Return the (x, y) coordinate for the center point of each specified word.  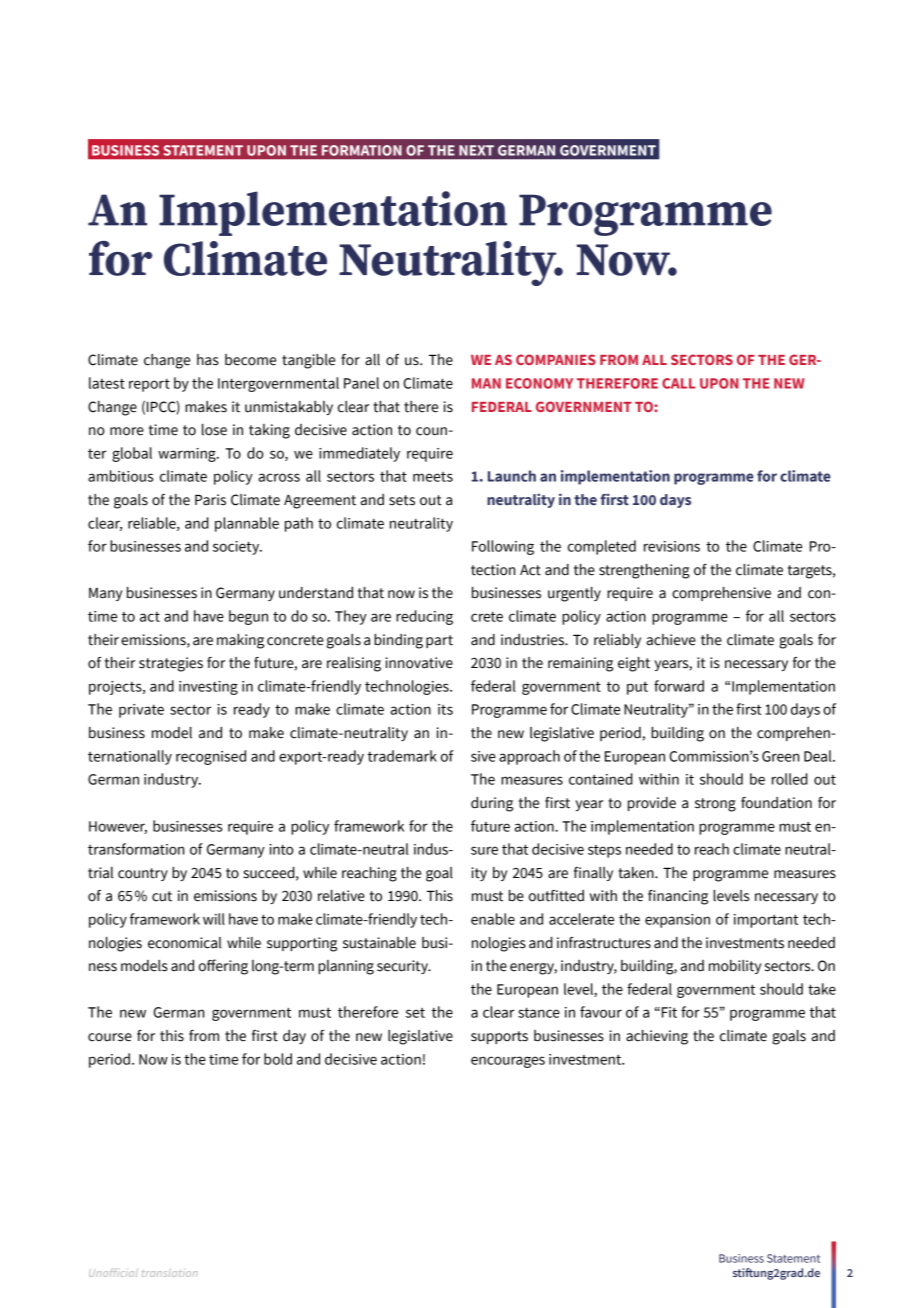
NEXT (476, 150)
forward (679, 686)
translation (170, 1273)
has (208, 360)
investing (208, 688)
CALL (679, 383)
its (445, 709)
